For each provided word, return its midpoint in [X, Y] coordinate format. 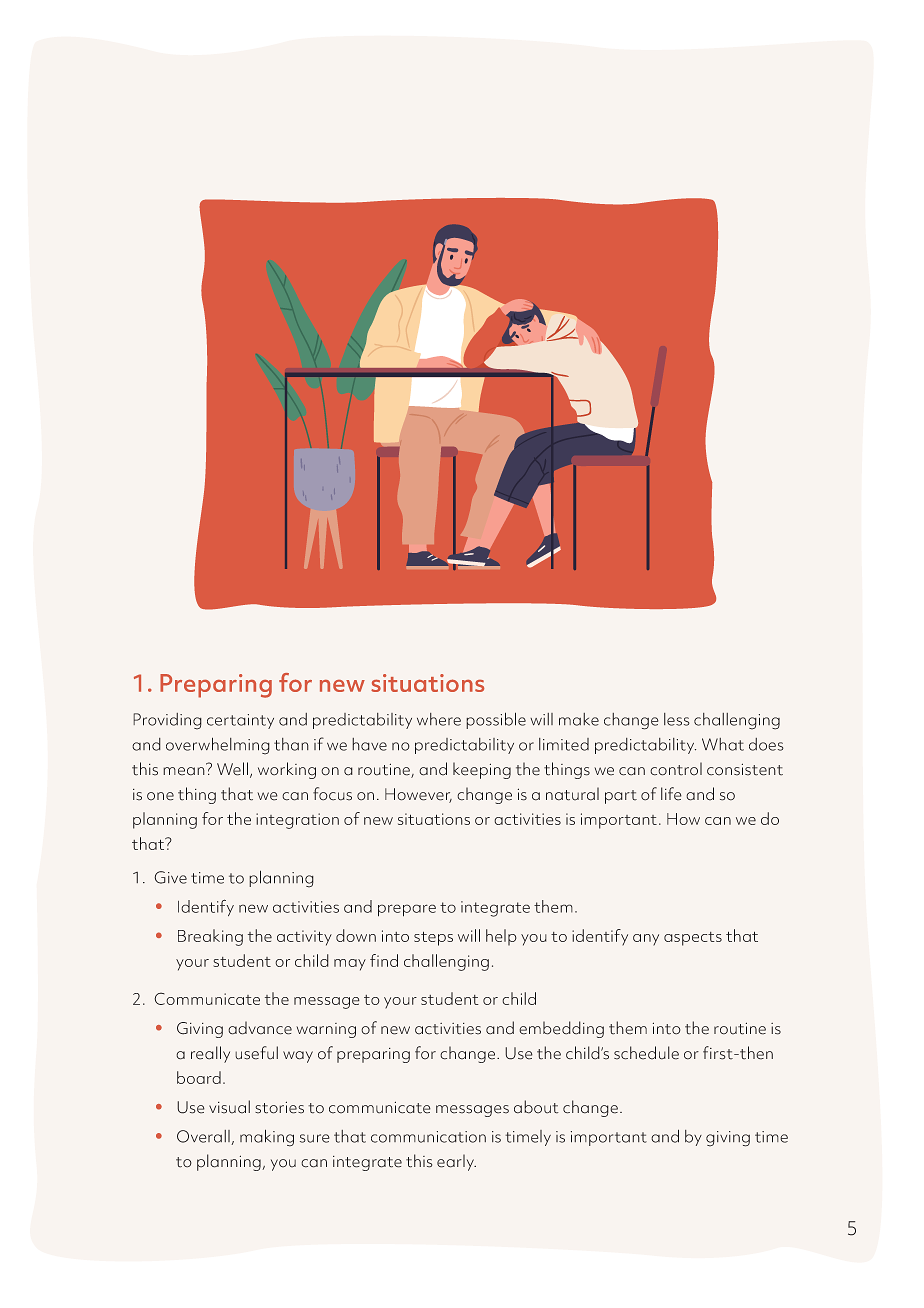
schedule [646, 1053]
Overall [204, 1137]
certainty [240, 721]
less [677, 719]
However [418, 795]
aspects [693, 939]
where [439, 719]
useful [256, 1053]
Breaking [210, 937]
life [671, 794]
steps [433, 938]
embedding [561, 1029]
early [456, 1162]
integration [297, 821]
